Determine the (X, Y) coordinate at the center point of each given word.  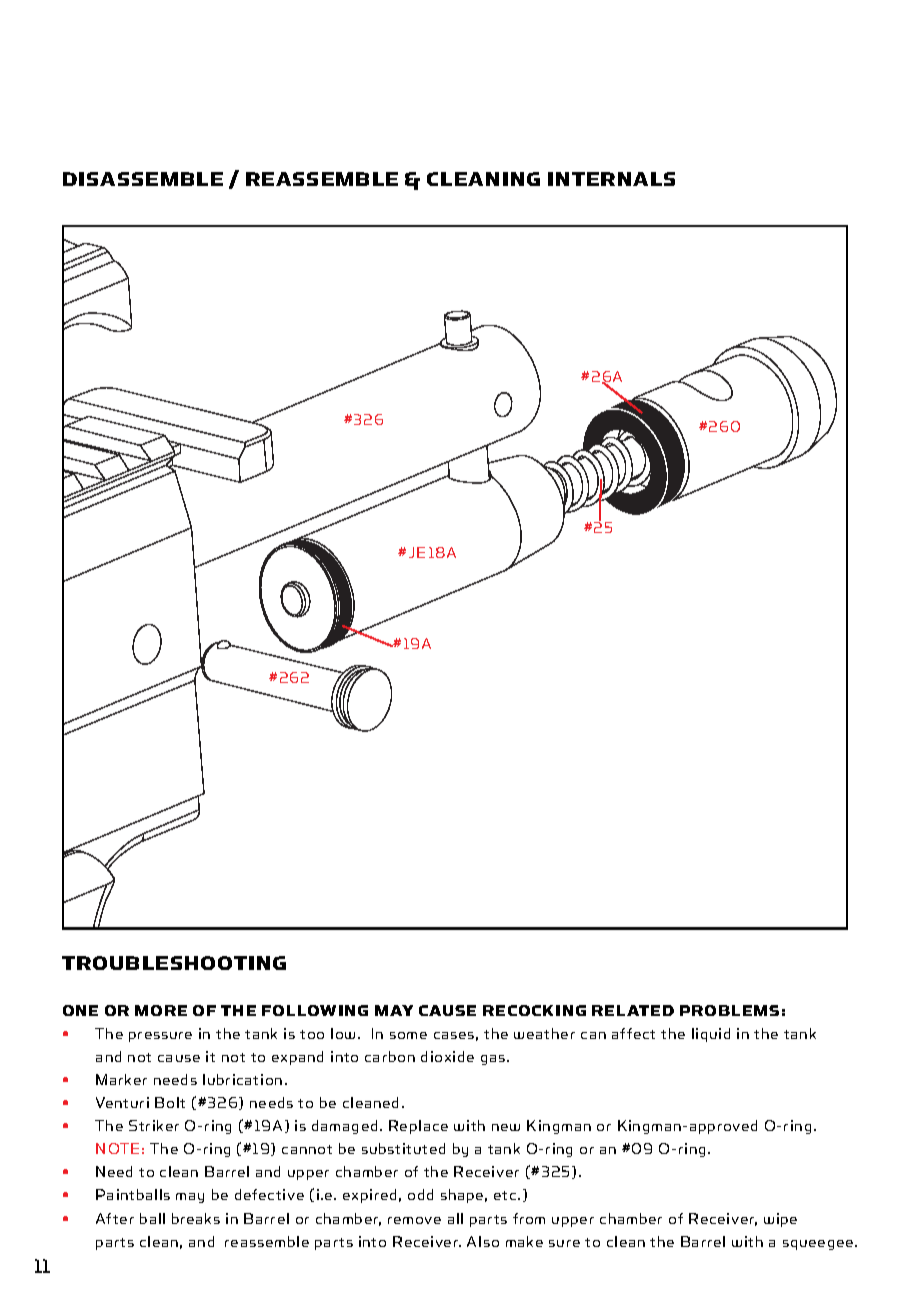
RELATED (633, 1010)
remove (414, 1220)
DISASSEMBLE (143, 179)
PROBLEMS (729, 1010)
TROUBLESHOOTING (174, 963)
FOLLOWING (315, 1010)
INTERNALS (611, 179)
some (408, 1035)
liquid (711, 1035)
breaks (196, 1218)
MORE (161, 1010)
